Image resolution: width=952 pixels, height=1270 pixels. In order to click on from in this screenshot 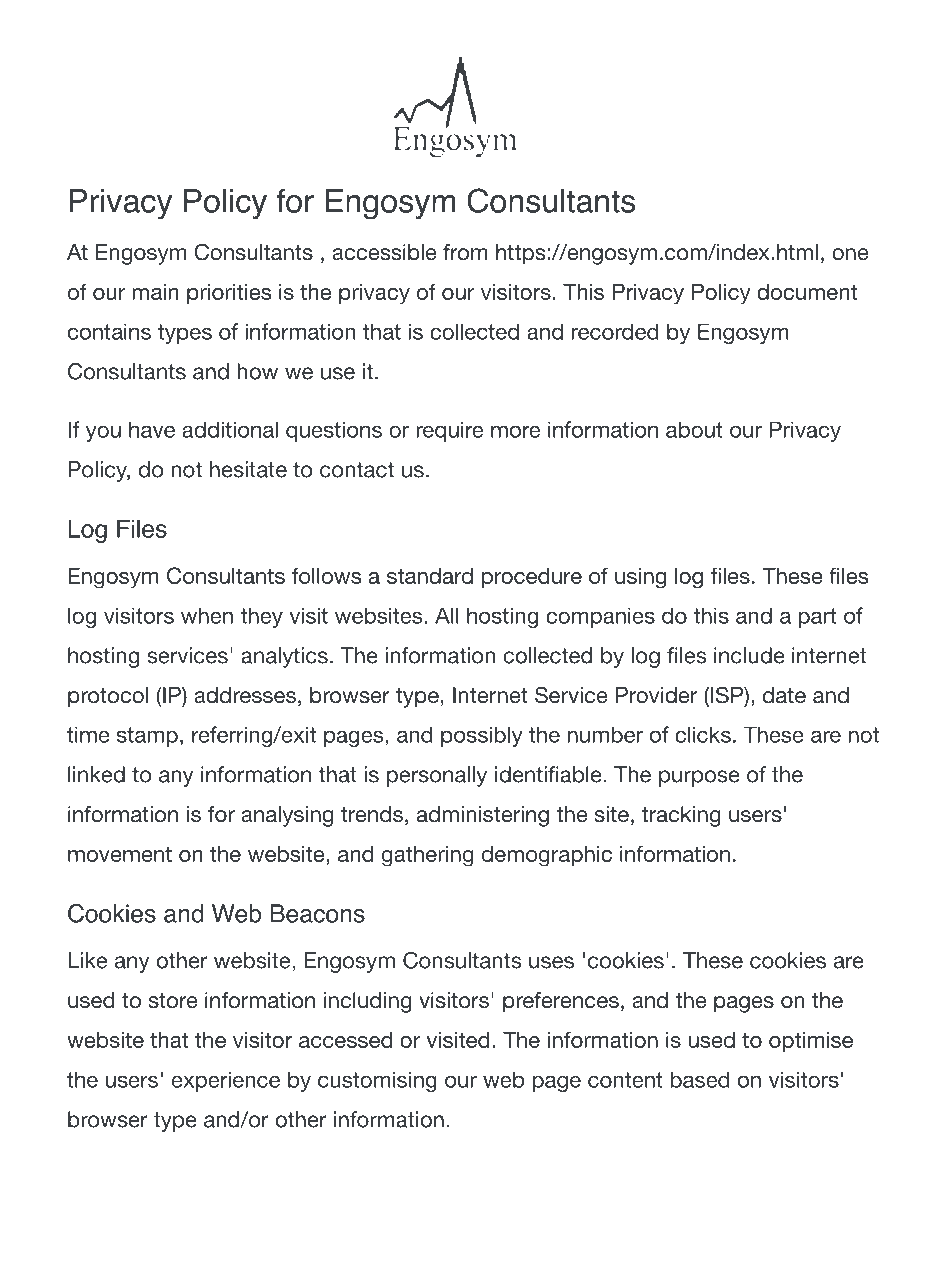, I will do `click(465, 252)`.
